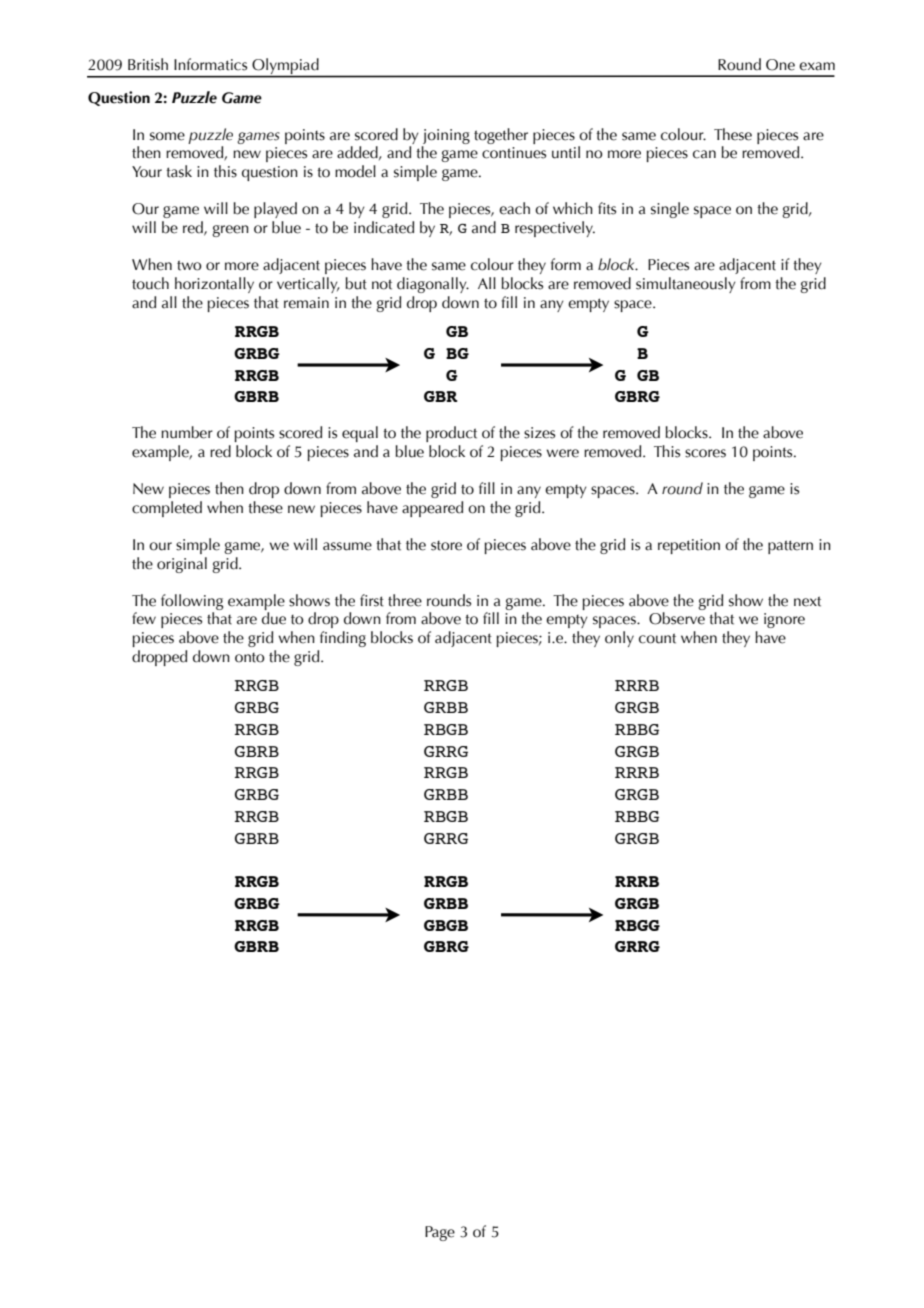 Image resolution: width=924 pixels, height=1308 pixels. What do you see at coordinates (343, 639) in the page?
I see `finding` at bounding box center [343, 639].
